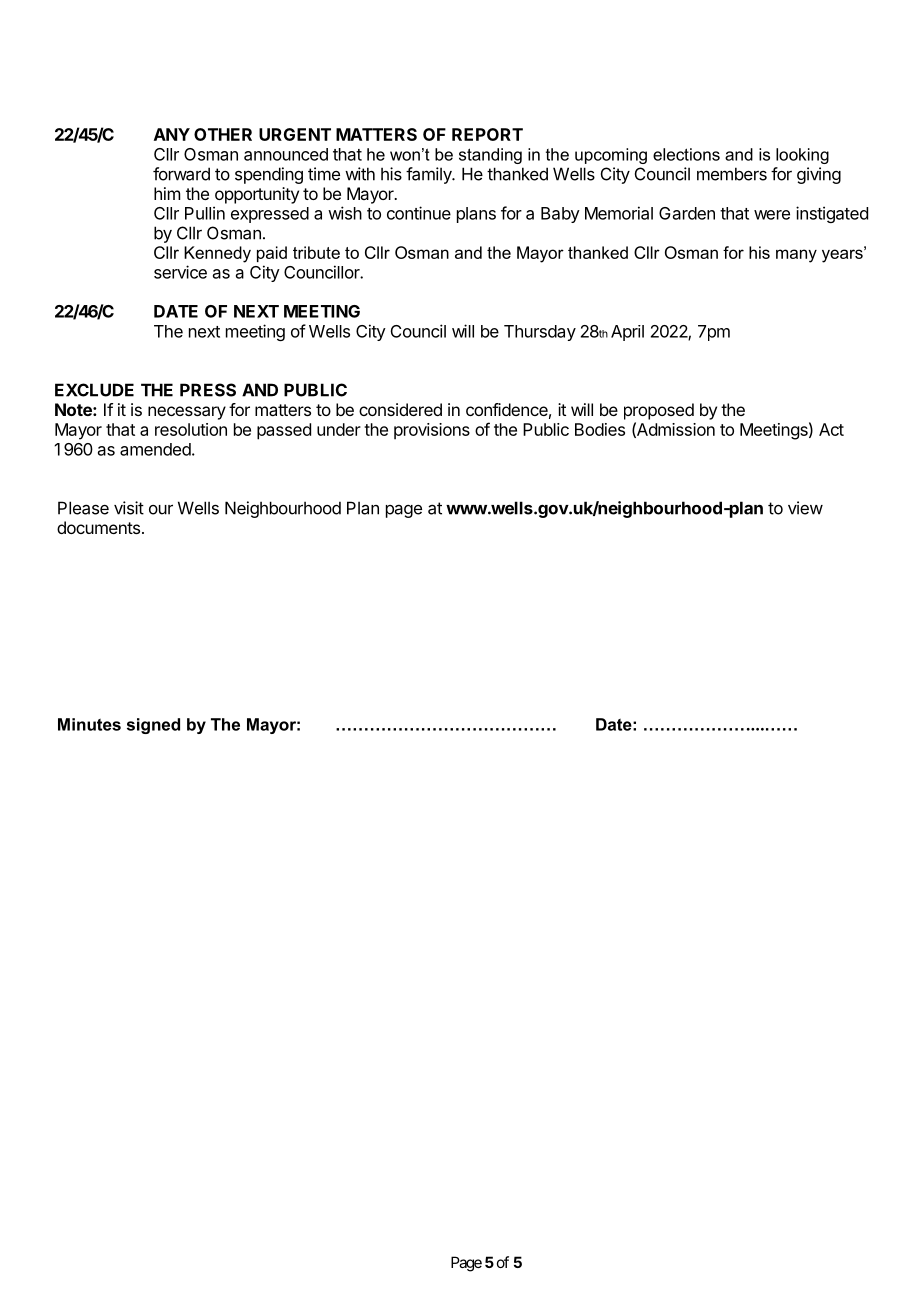 The image size is (924, 1308). Describe the element at coordinates (432, 431) in the image. I see `provisions` at that location.
